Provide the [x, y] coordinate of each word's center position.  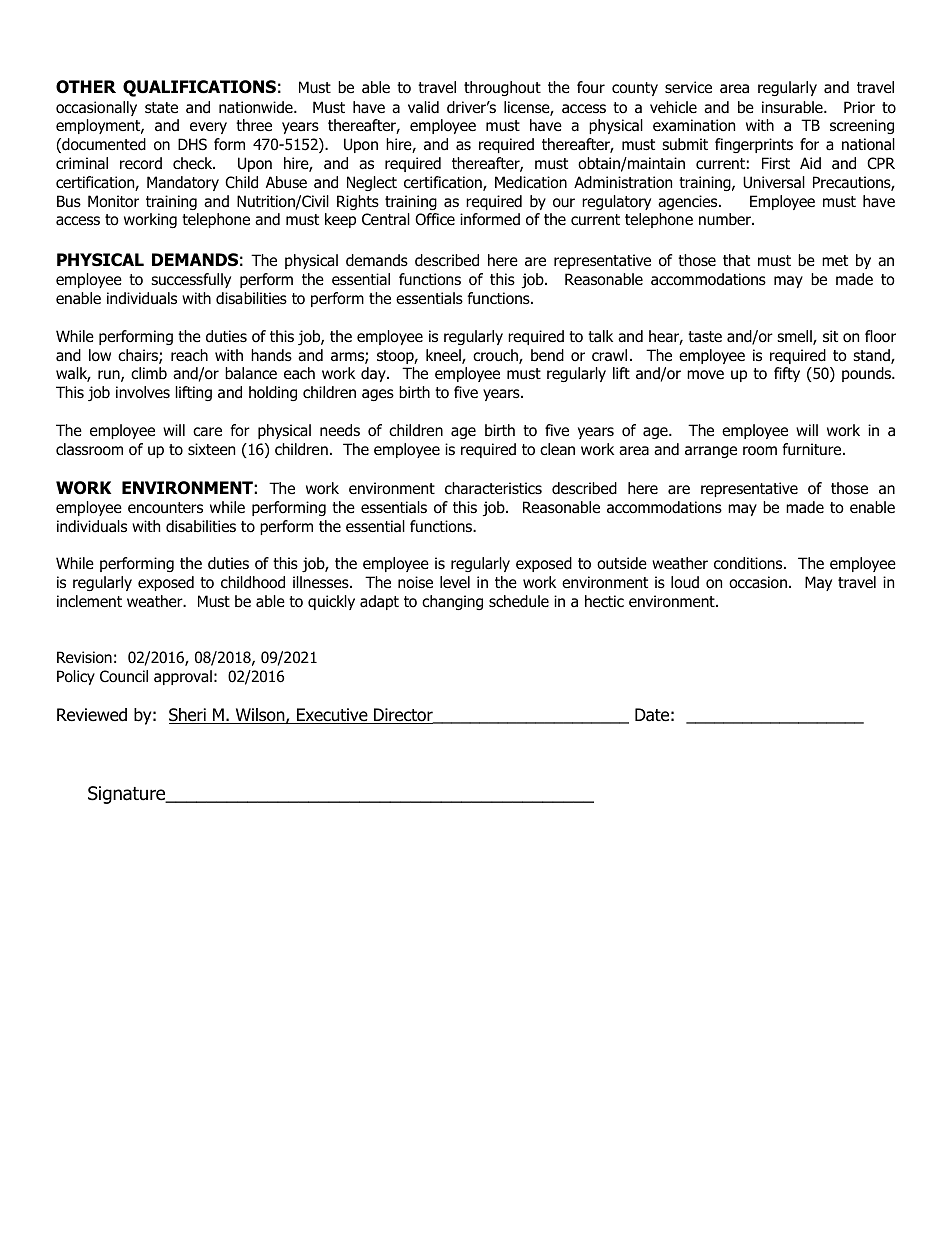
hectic [604, 601]
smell [795, 337]
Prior [859, 107]
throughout [502, 88]
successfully [191, 280]
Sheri [188, 716]
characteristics [493, 488]
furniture [813, 449]
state [161, 107]
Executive [332, 716]
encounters [165, 508]
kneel [444, 356]
